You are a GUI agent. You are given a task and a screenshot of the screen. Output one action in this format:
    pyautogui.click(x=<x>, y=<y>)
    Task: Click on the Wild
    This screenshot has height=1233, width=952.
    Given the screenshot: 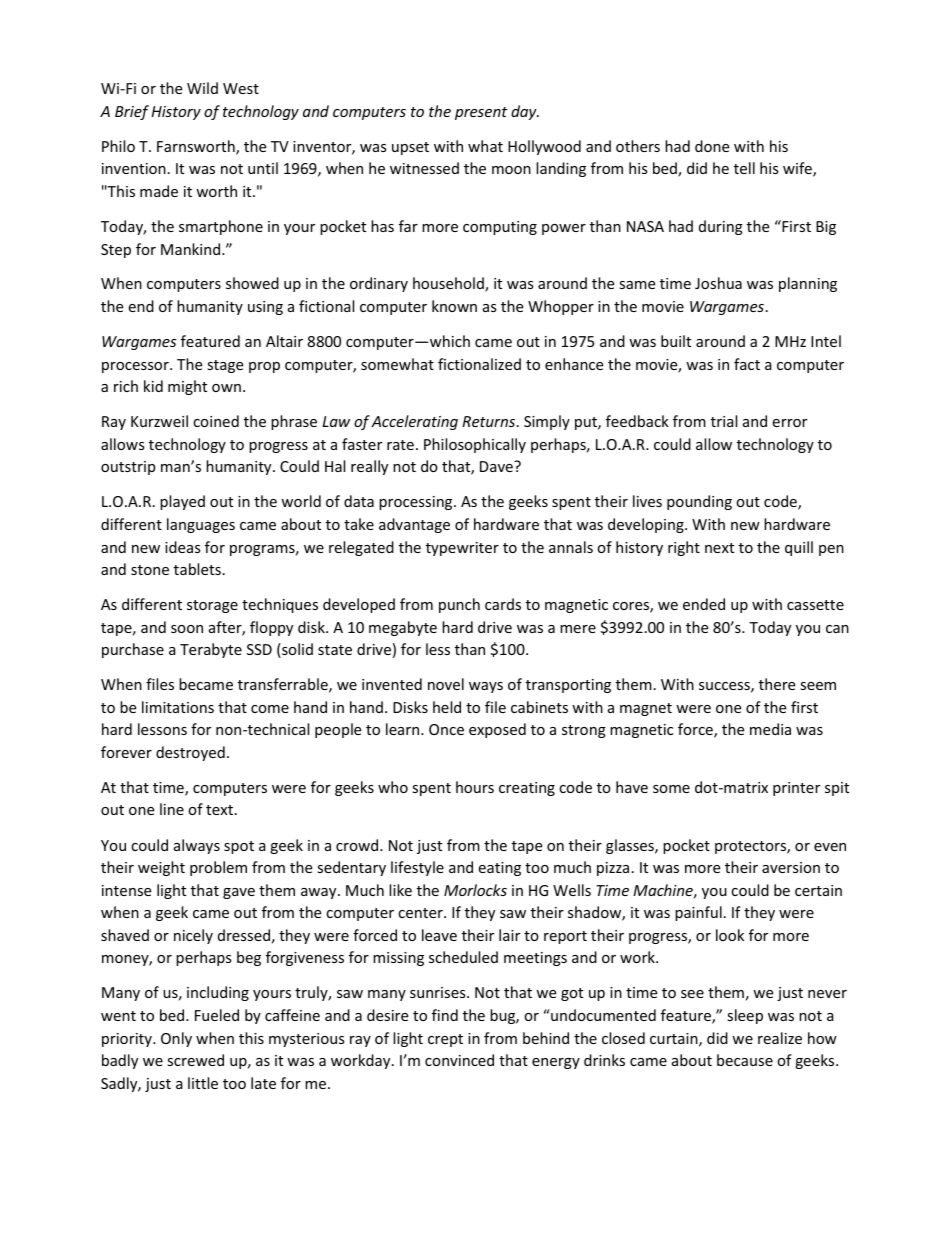 What is the action you would take?
    pyautogui.click(x=202, y=88)
